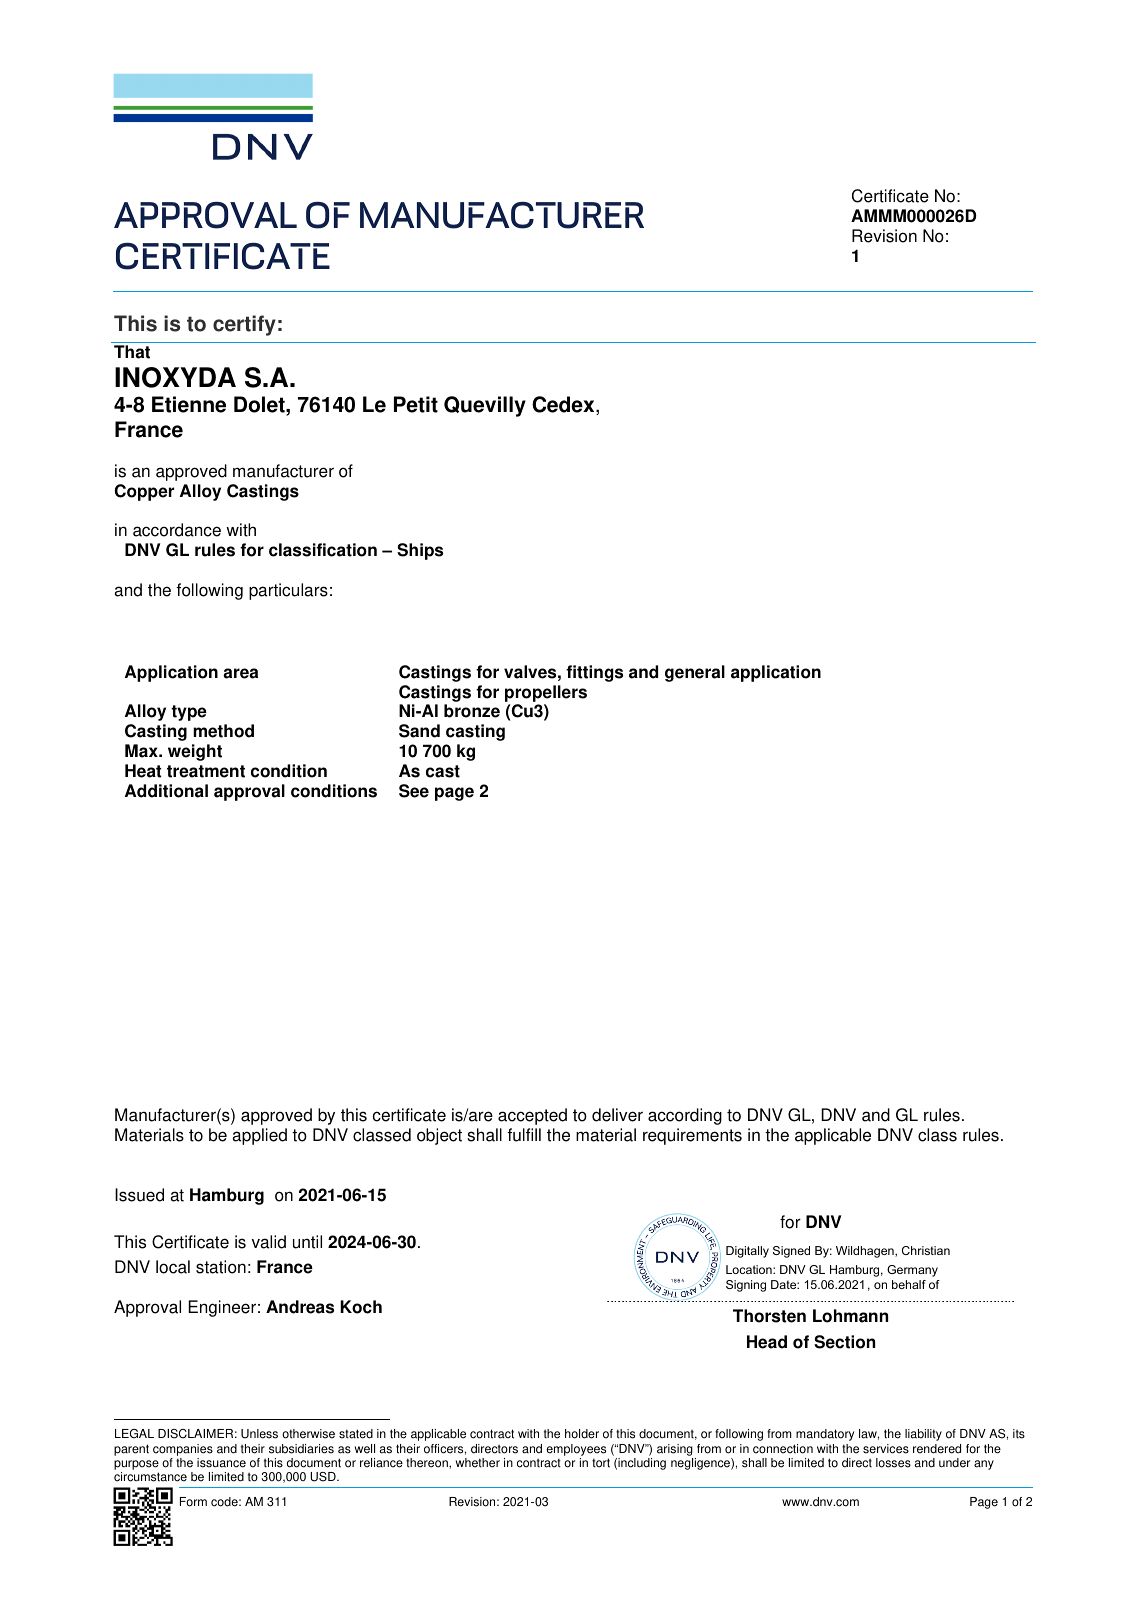  Describe the element at coordinates (594, 673) in the image. I see `fittings` at that location.
